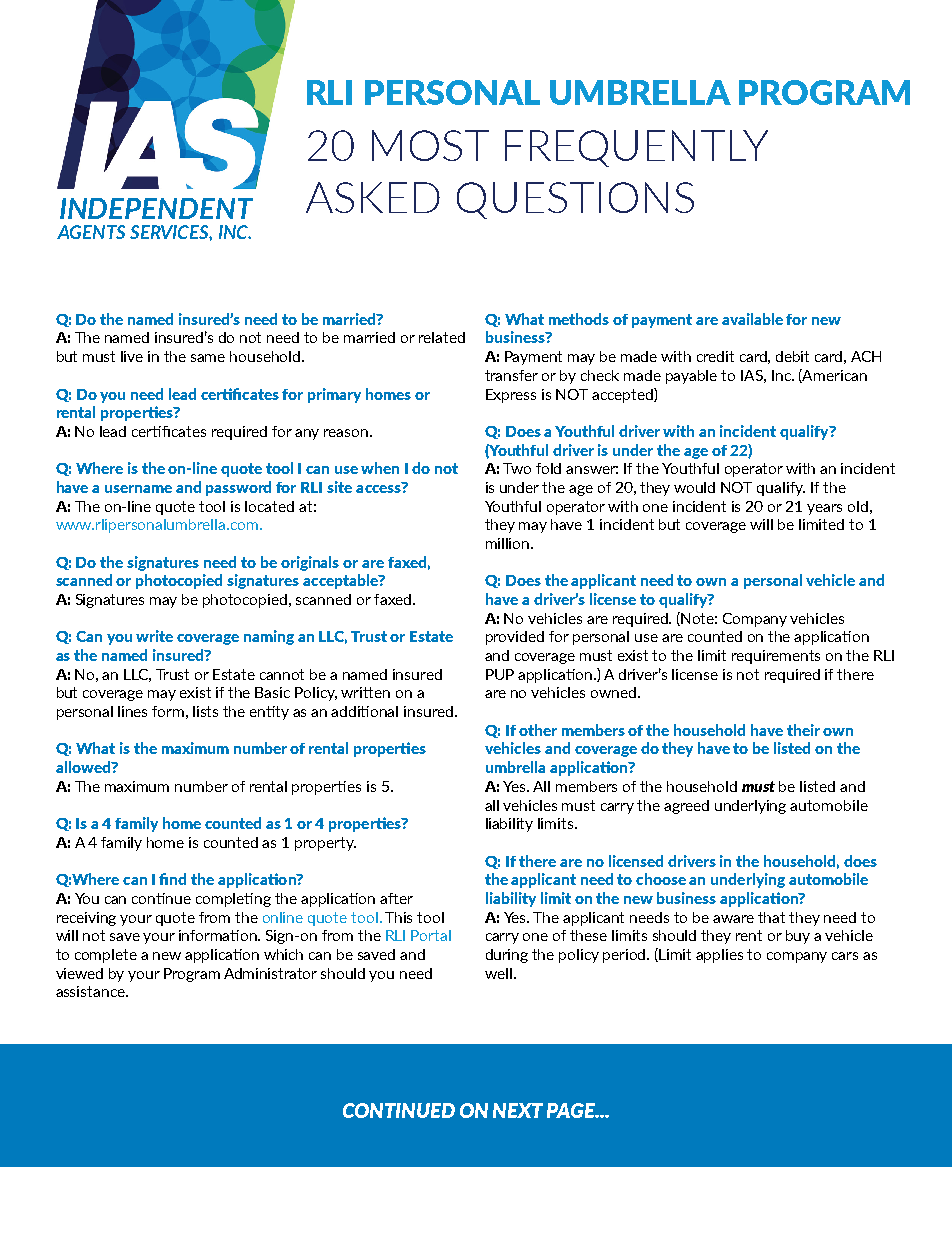 This document has width=952, height=1233. Describe the element at coordinates (91, 991) in the document. I see `assistance` at that location.
